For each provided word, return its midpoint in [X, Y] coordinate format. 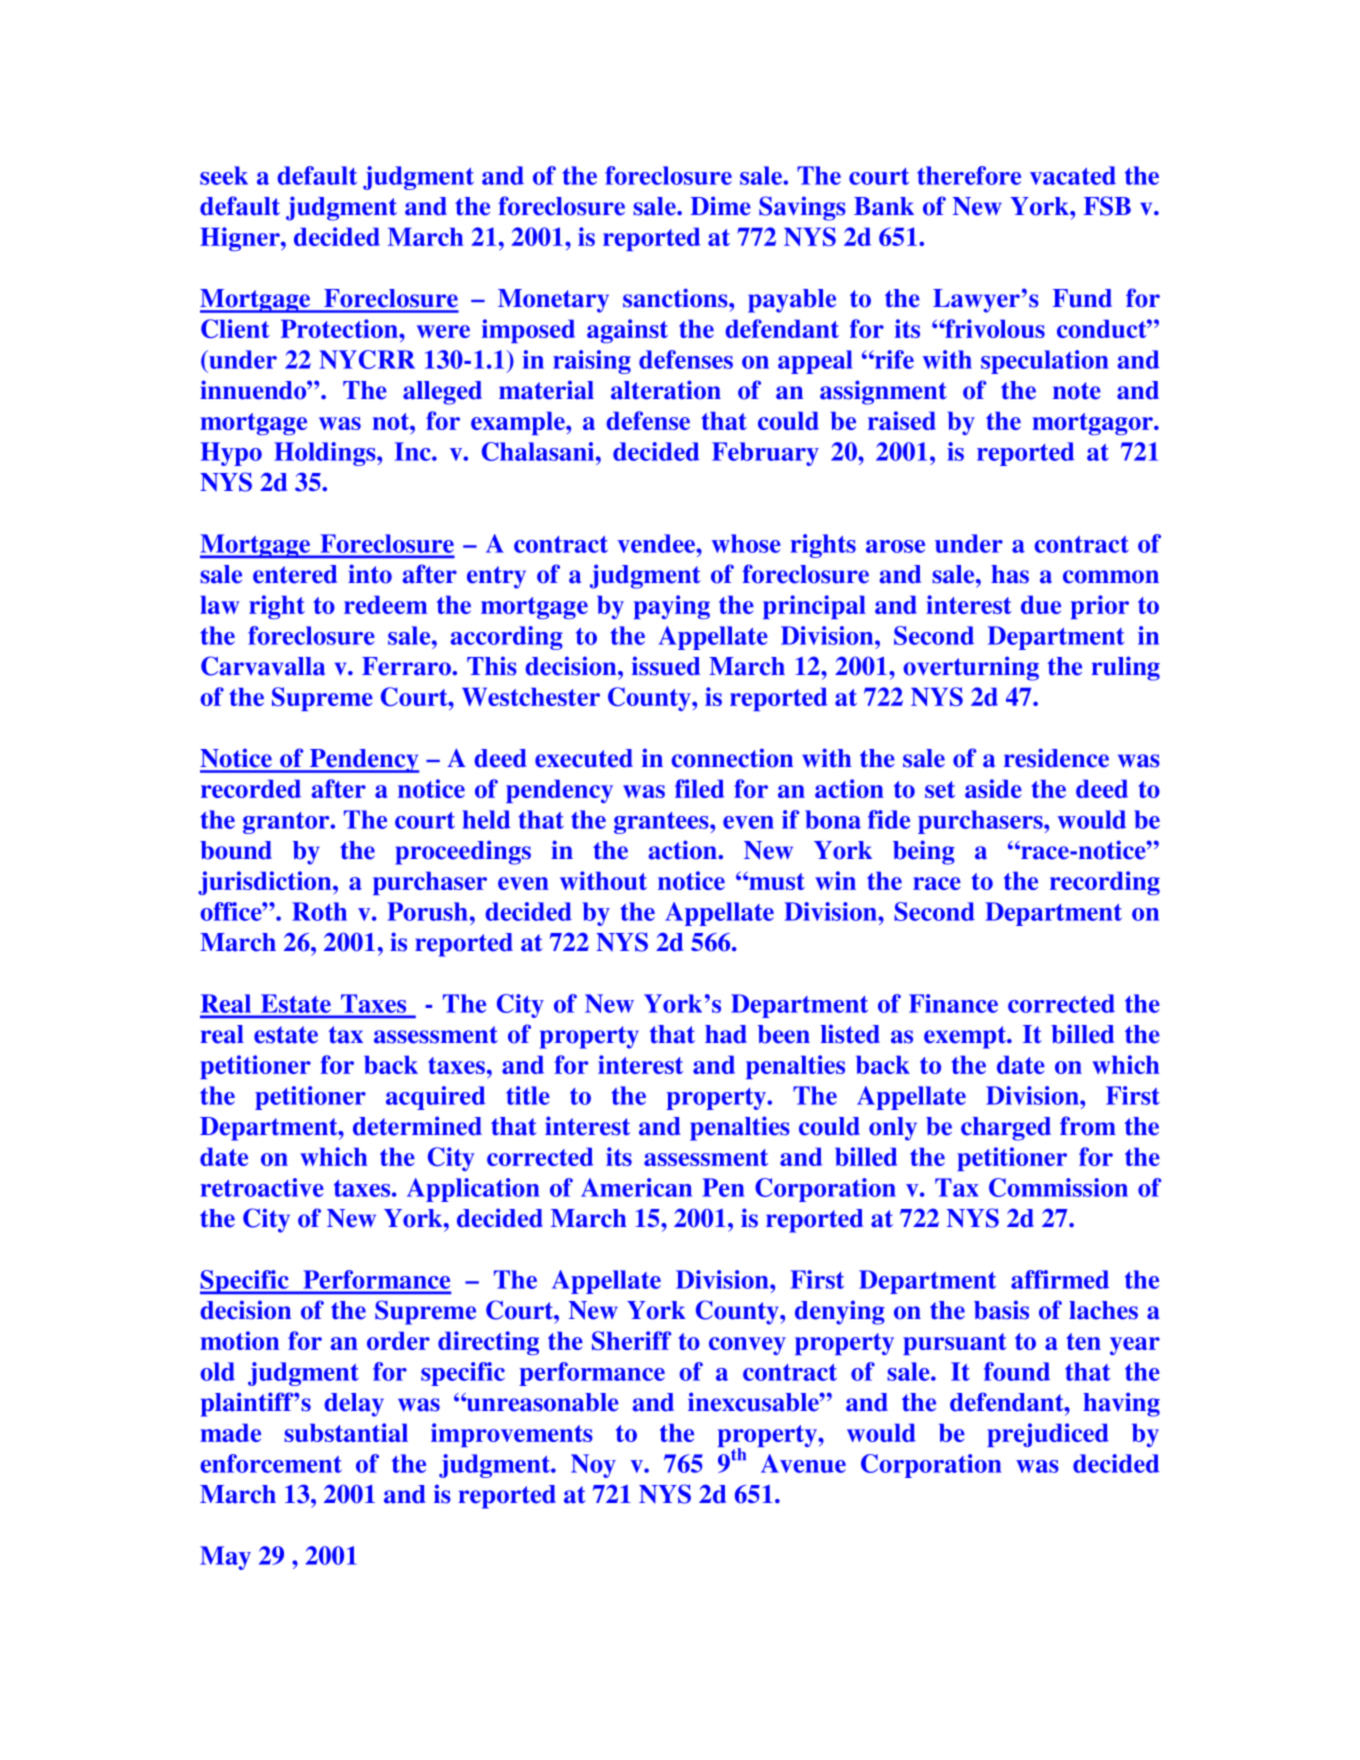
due [1041, 605]
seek [224, 175]
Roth [319, 911]
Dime [721, 206]
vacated [1073, 175]
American [636, 1187]
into [370, 574]
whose [746, 543]
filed [699, 788]
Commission [1058, 1187]
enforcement [271, 1463]
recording [1105, 883]
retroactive [262, 1187]
